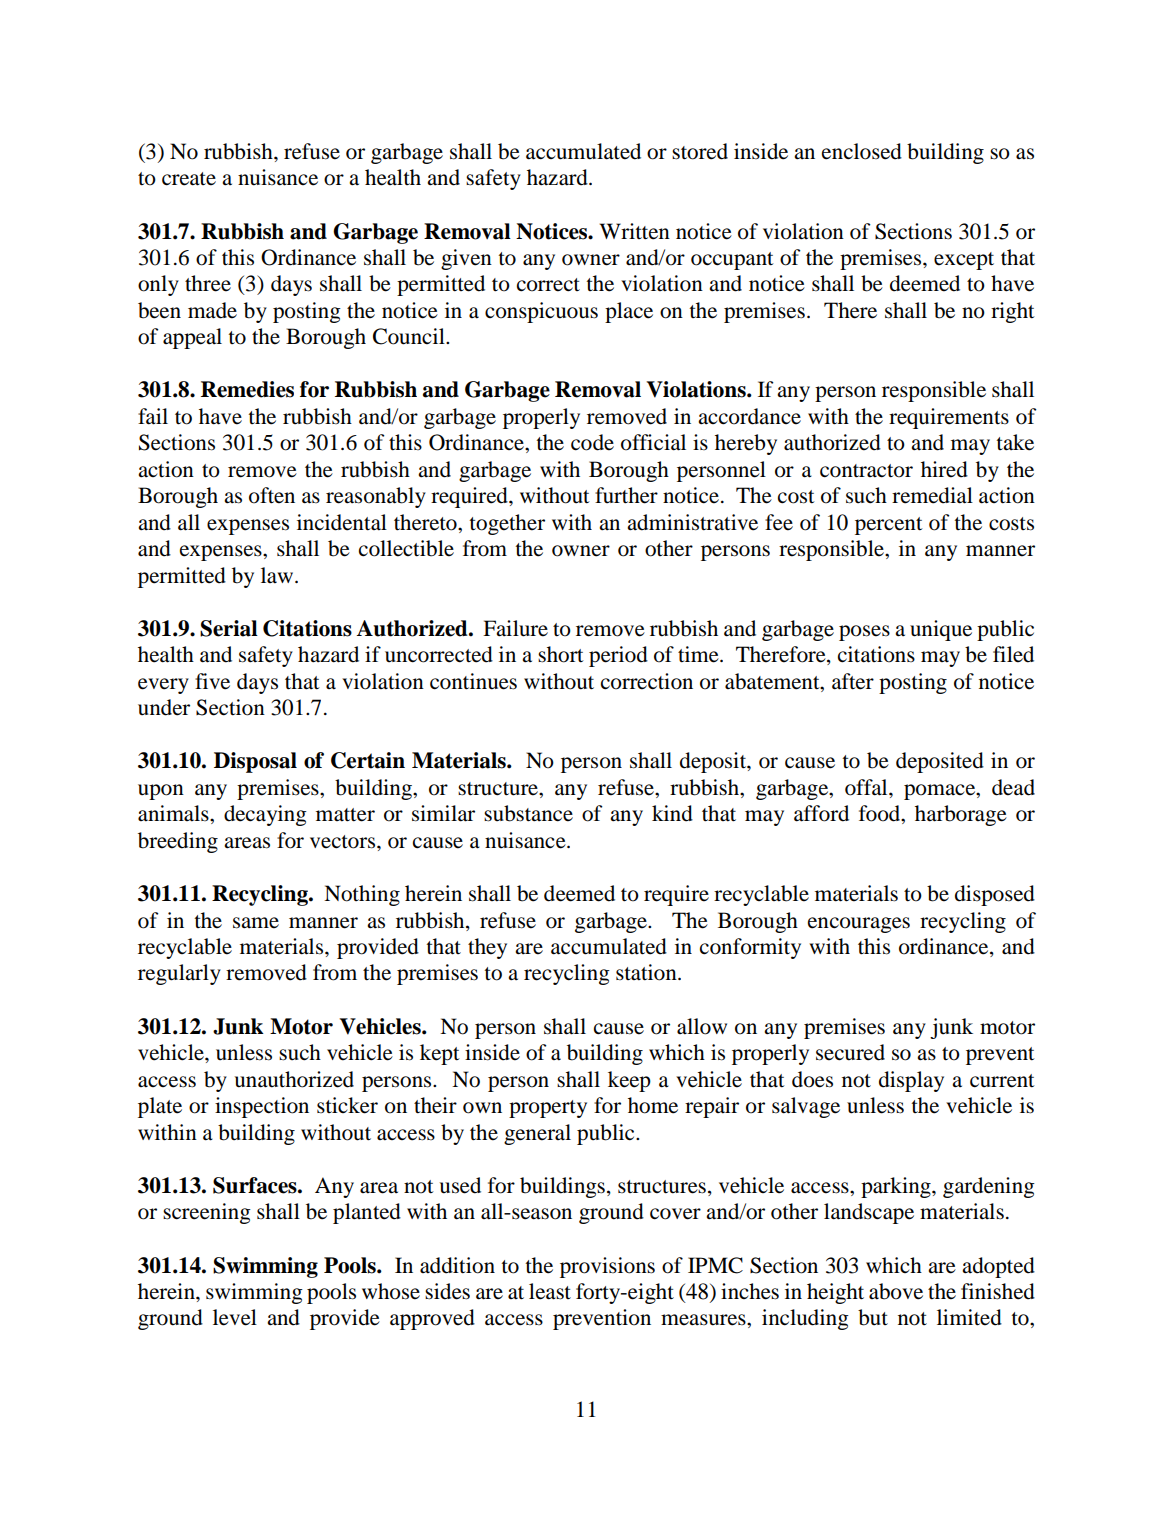 Image resolution: width=1173 pixels, height=1518 pixels. I want to click on percent, so click(889, 526).
